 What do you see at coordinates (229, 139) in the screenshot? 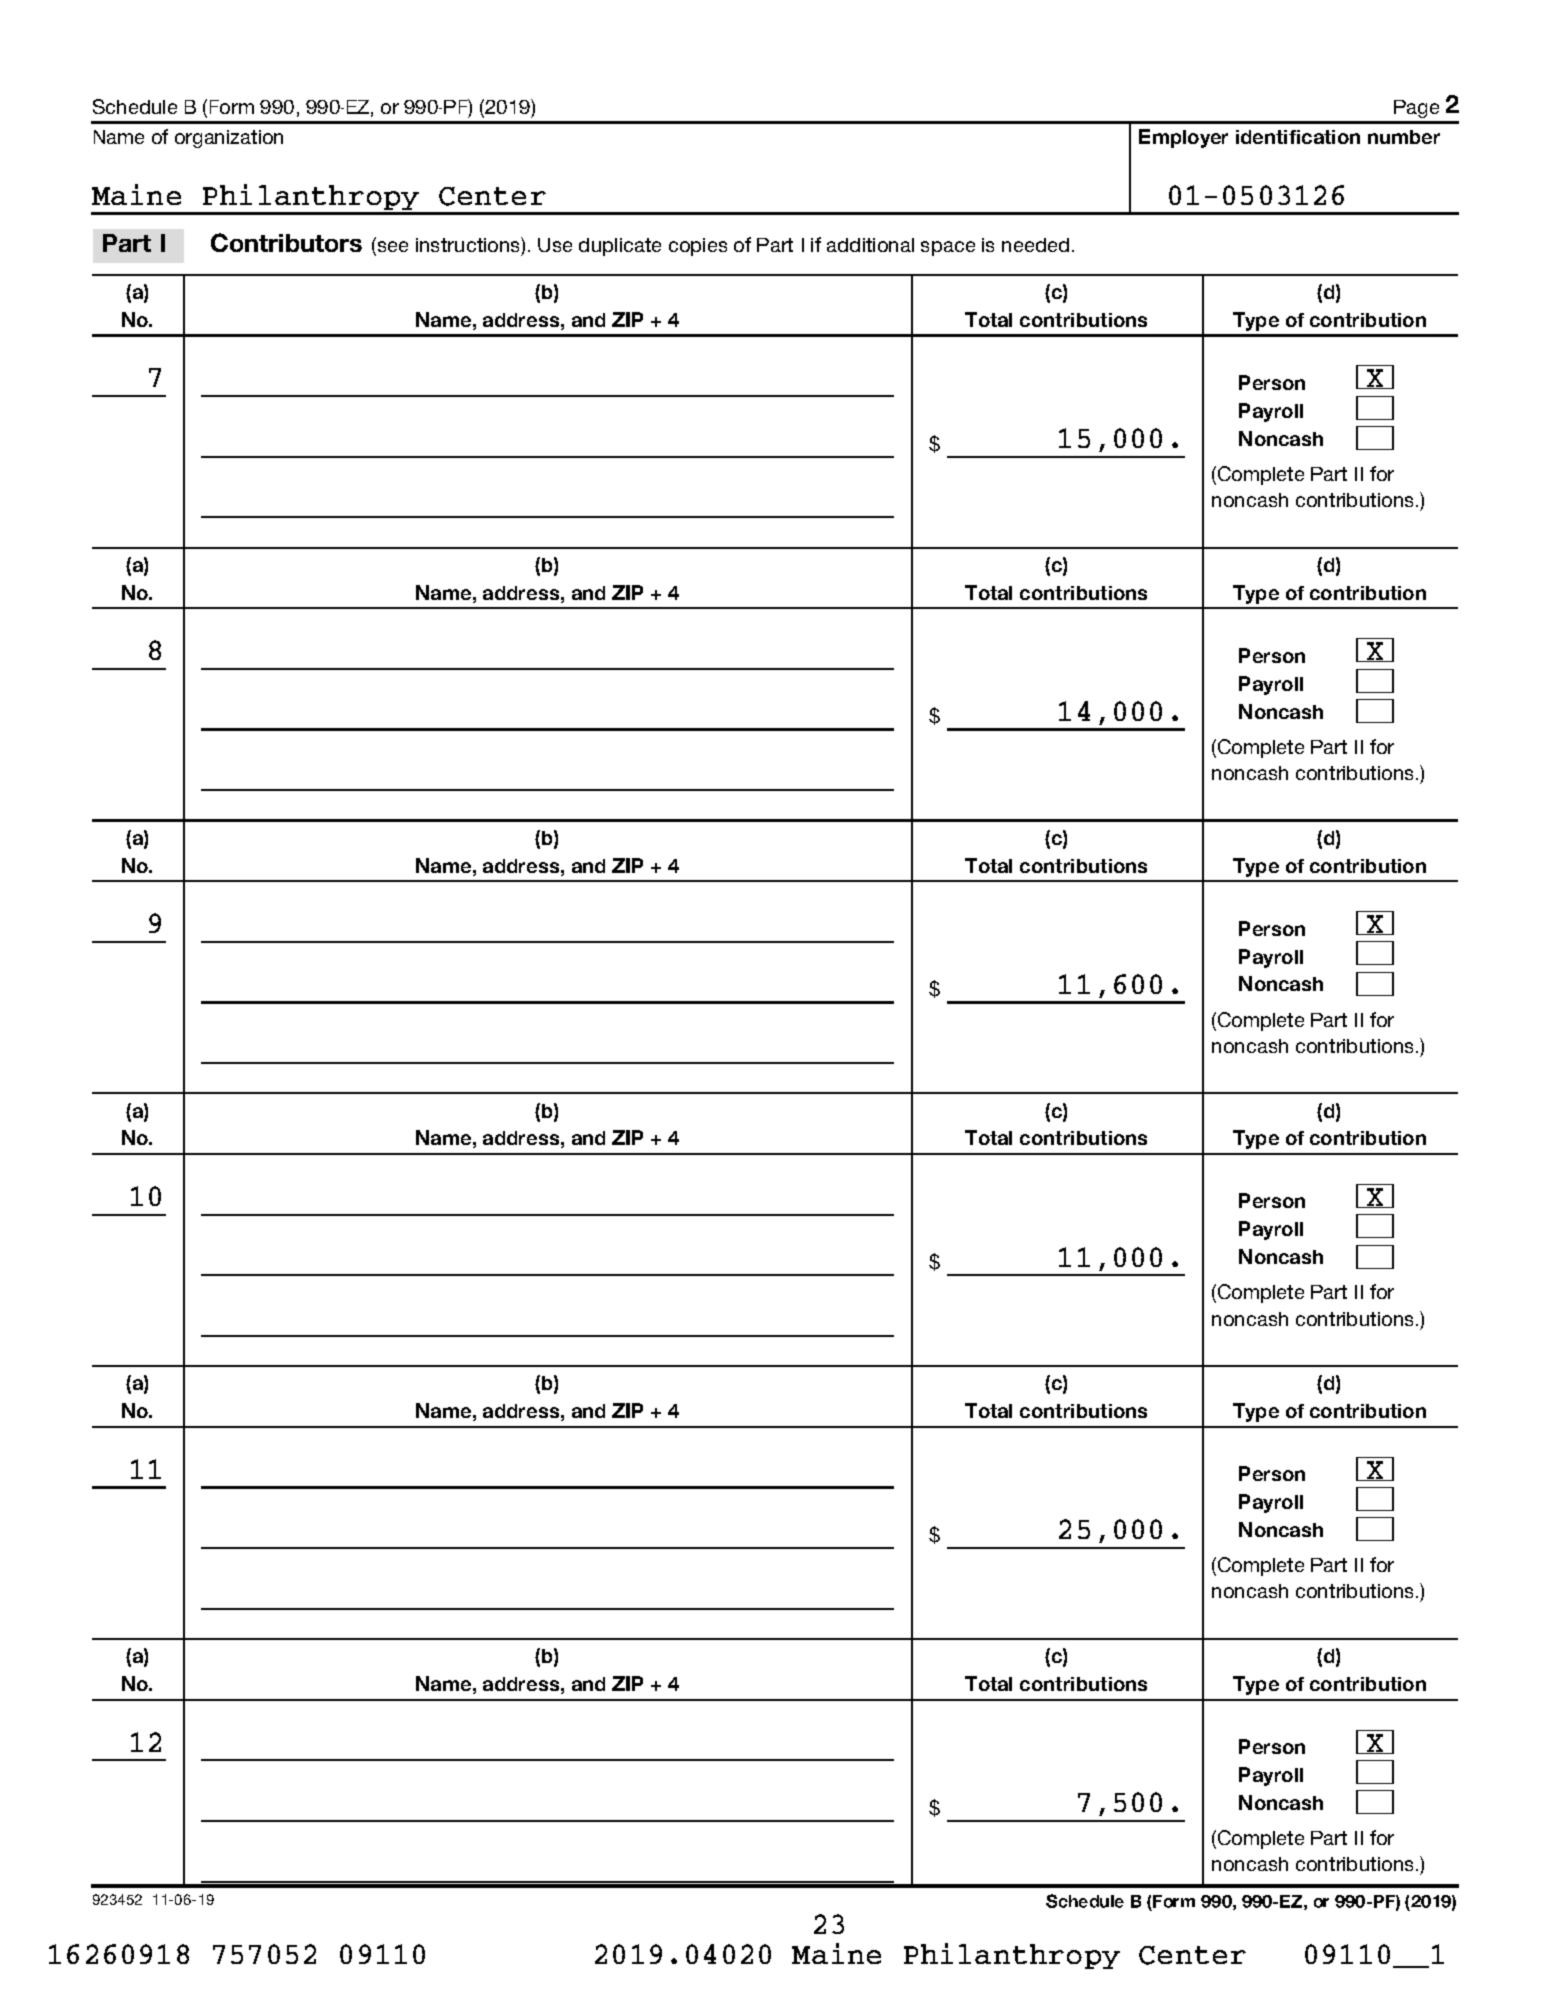
I see `organization` at bounding box center [229, 139].
